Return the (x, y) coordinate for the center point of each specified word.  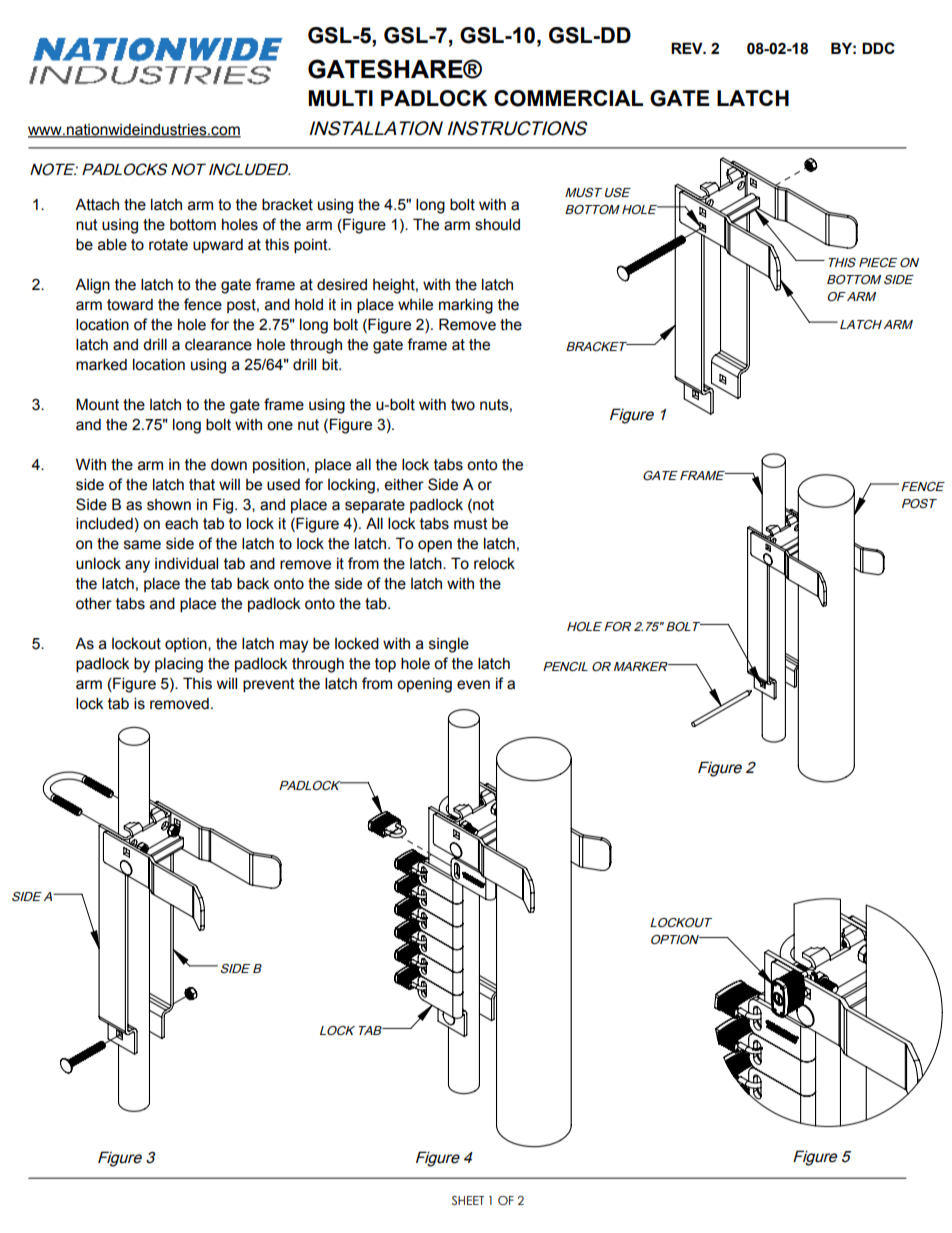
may (294, 646)
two (463, 405)
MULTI (340, 98)
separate (375, 506)
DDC (878, 48)
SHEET (468, 1200)
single (449, 645)
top (385, 665)
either (404, 484)
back (253, 583)
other (94, 603)
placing (179, 665)
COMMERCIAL (568, 98)
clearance (218, 345)
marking (466, 306)
